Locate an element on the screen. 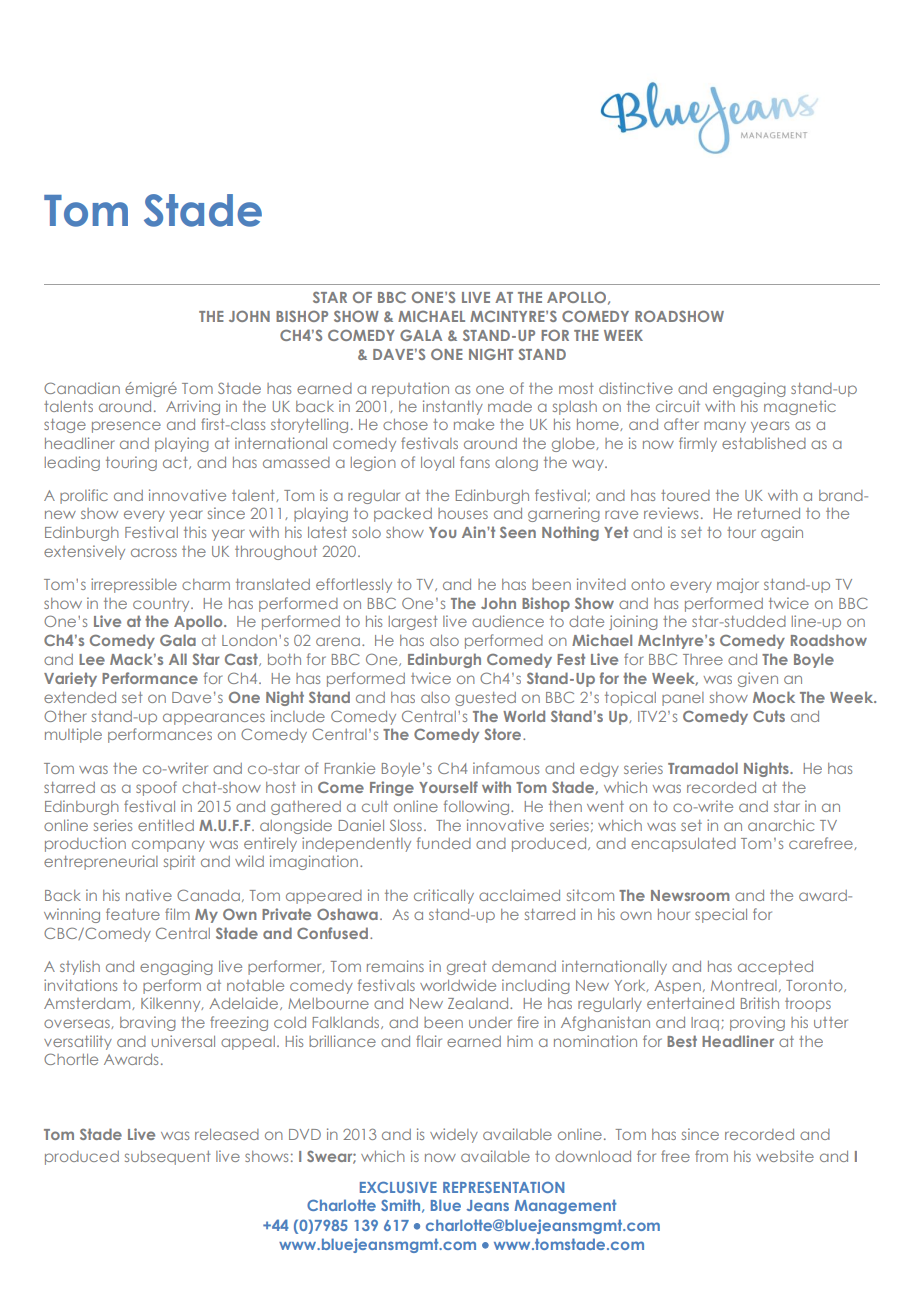 The height and width of the screenshot is (1308, 924). critically is located at coordinates (444, 896).
